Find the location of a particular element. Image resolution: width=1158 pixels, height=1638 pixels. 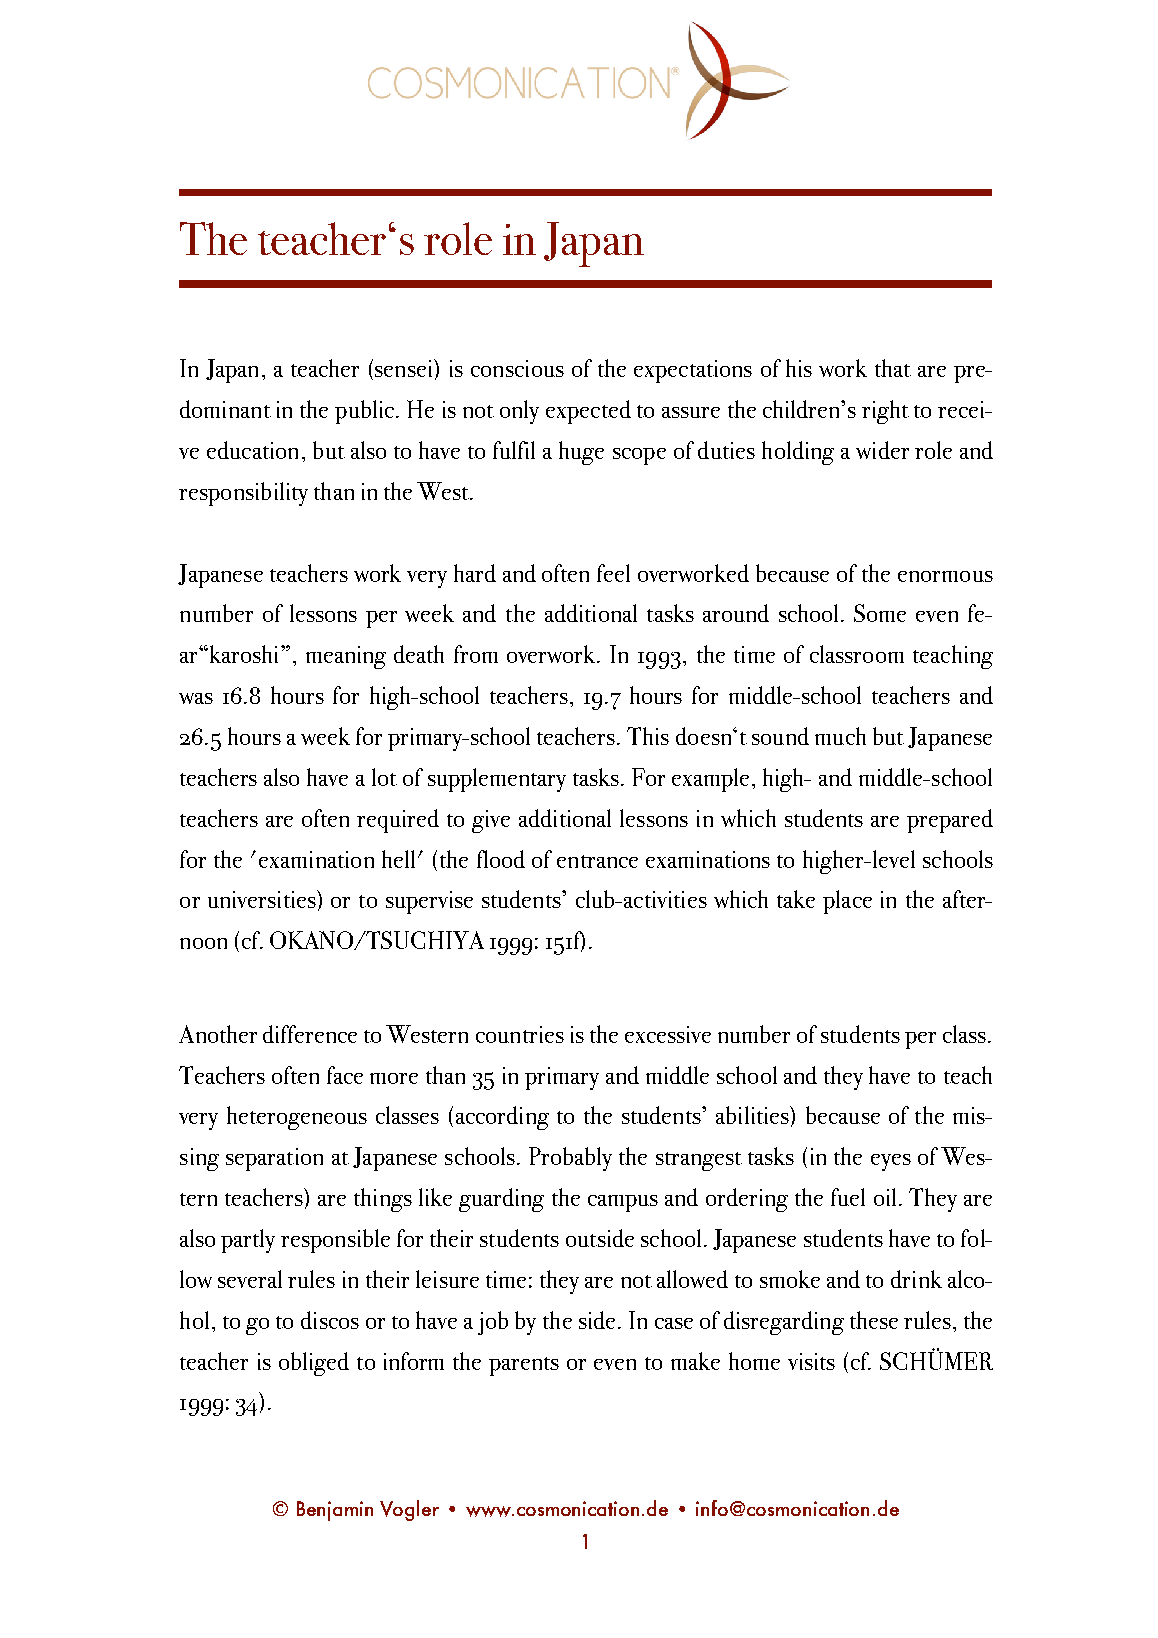

parents is located at coordinates (524, 1366).
